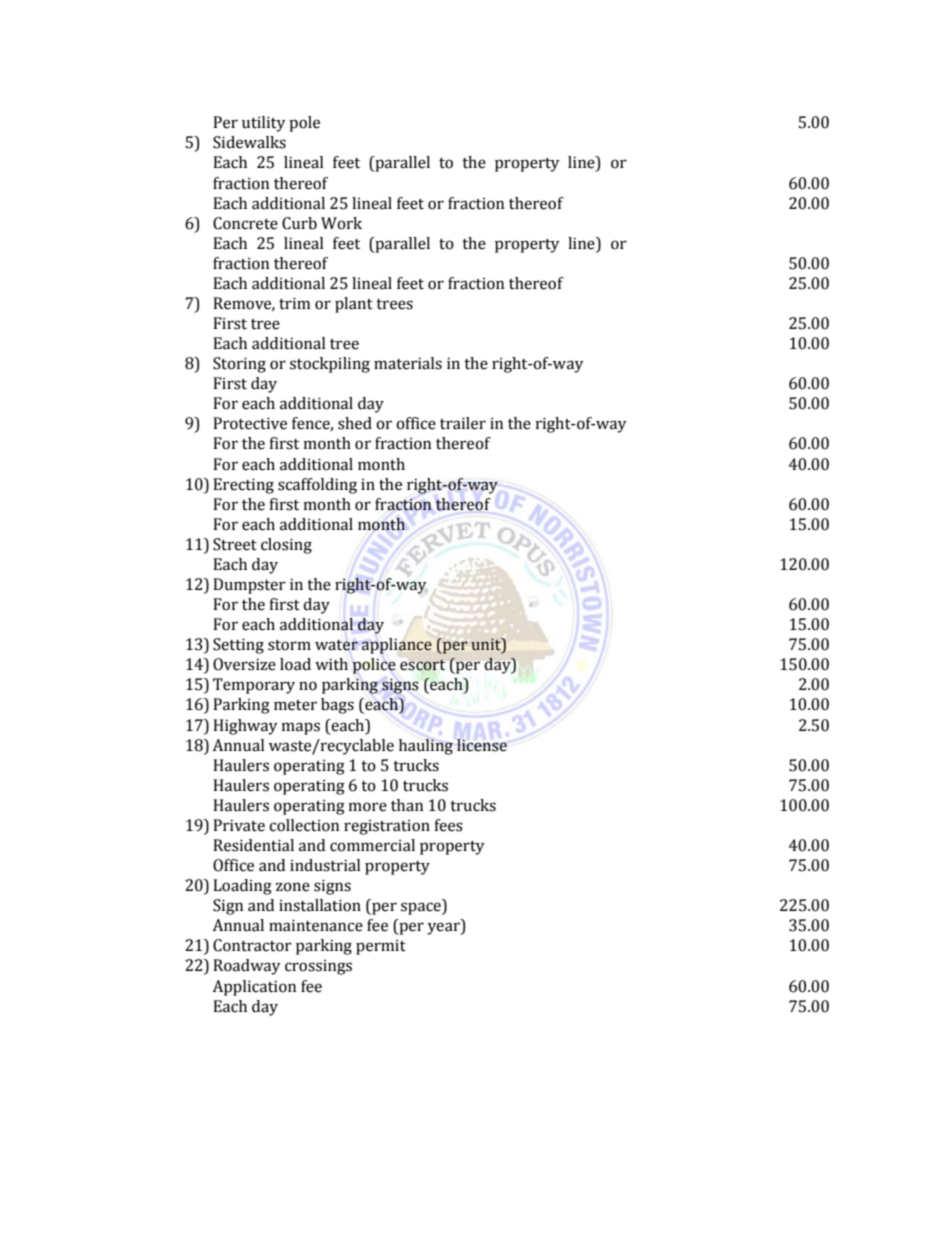  What do you see at coordinates (381, 947) in the document?
I see `permit` at bounding box center [381, 947].
